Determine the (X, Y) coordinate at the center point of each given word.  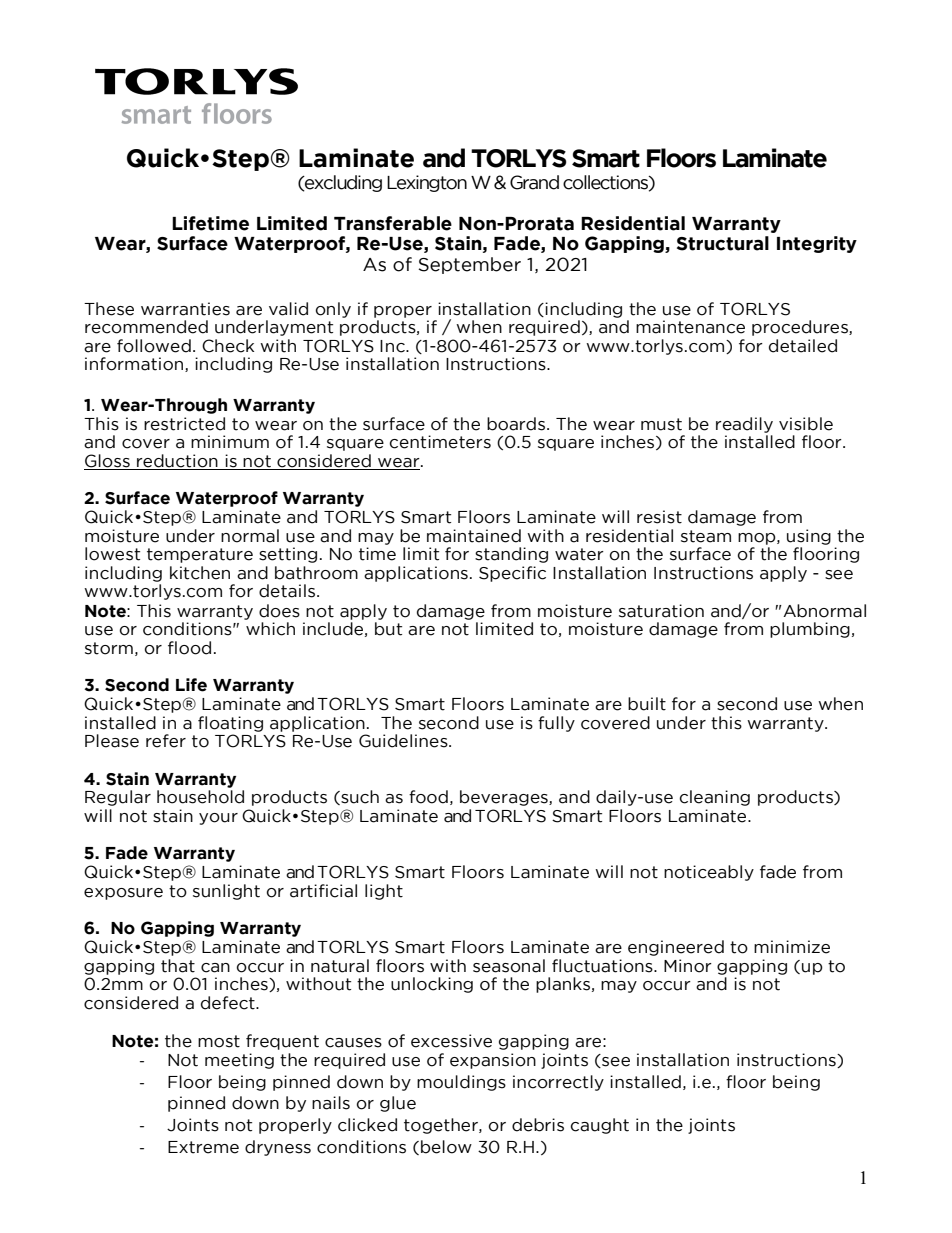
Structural (723, 243)
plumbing (810, 630)
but (388, 629)
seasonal (509, 966)
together (442, 1126)
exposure (123, 894)
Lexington (427, 183)
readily (744, 425)
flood (189, 648)
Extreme (203, 1147)
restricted (184, 424)
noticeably (709, 873)
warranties (185, 309)
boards (517, 424)
